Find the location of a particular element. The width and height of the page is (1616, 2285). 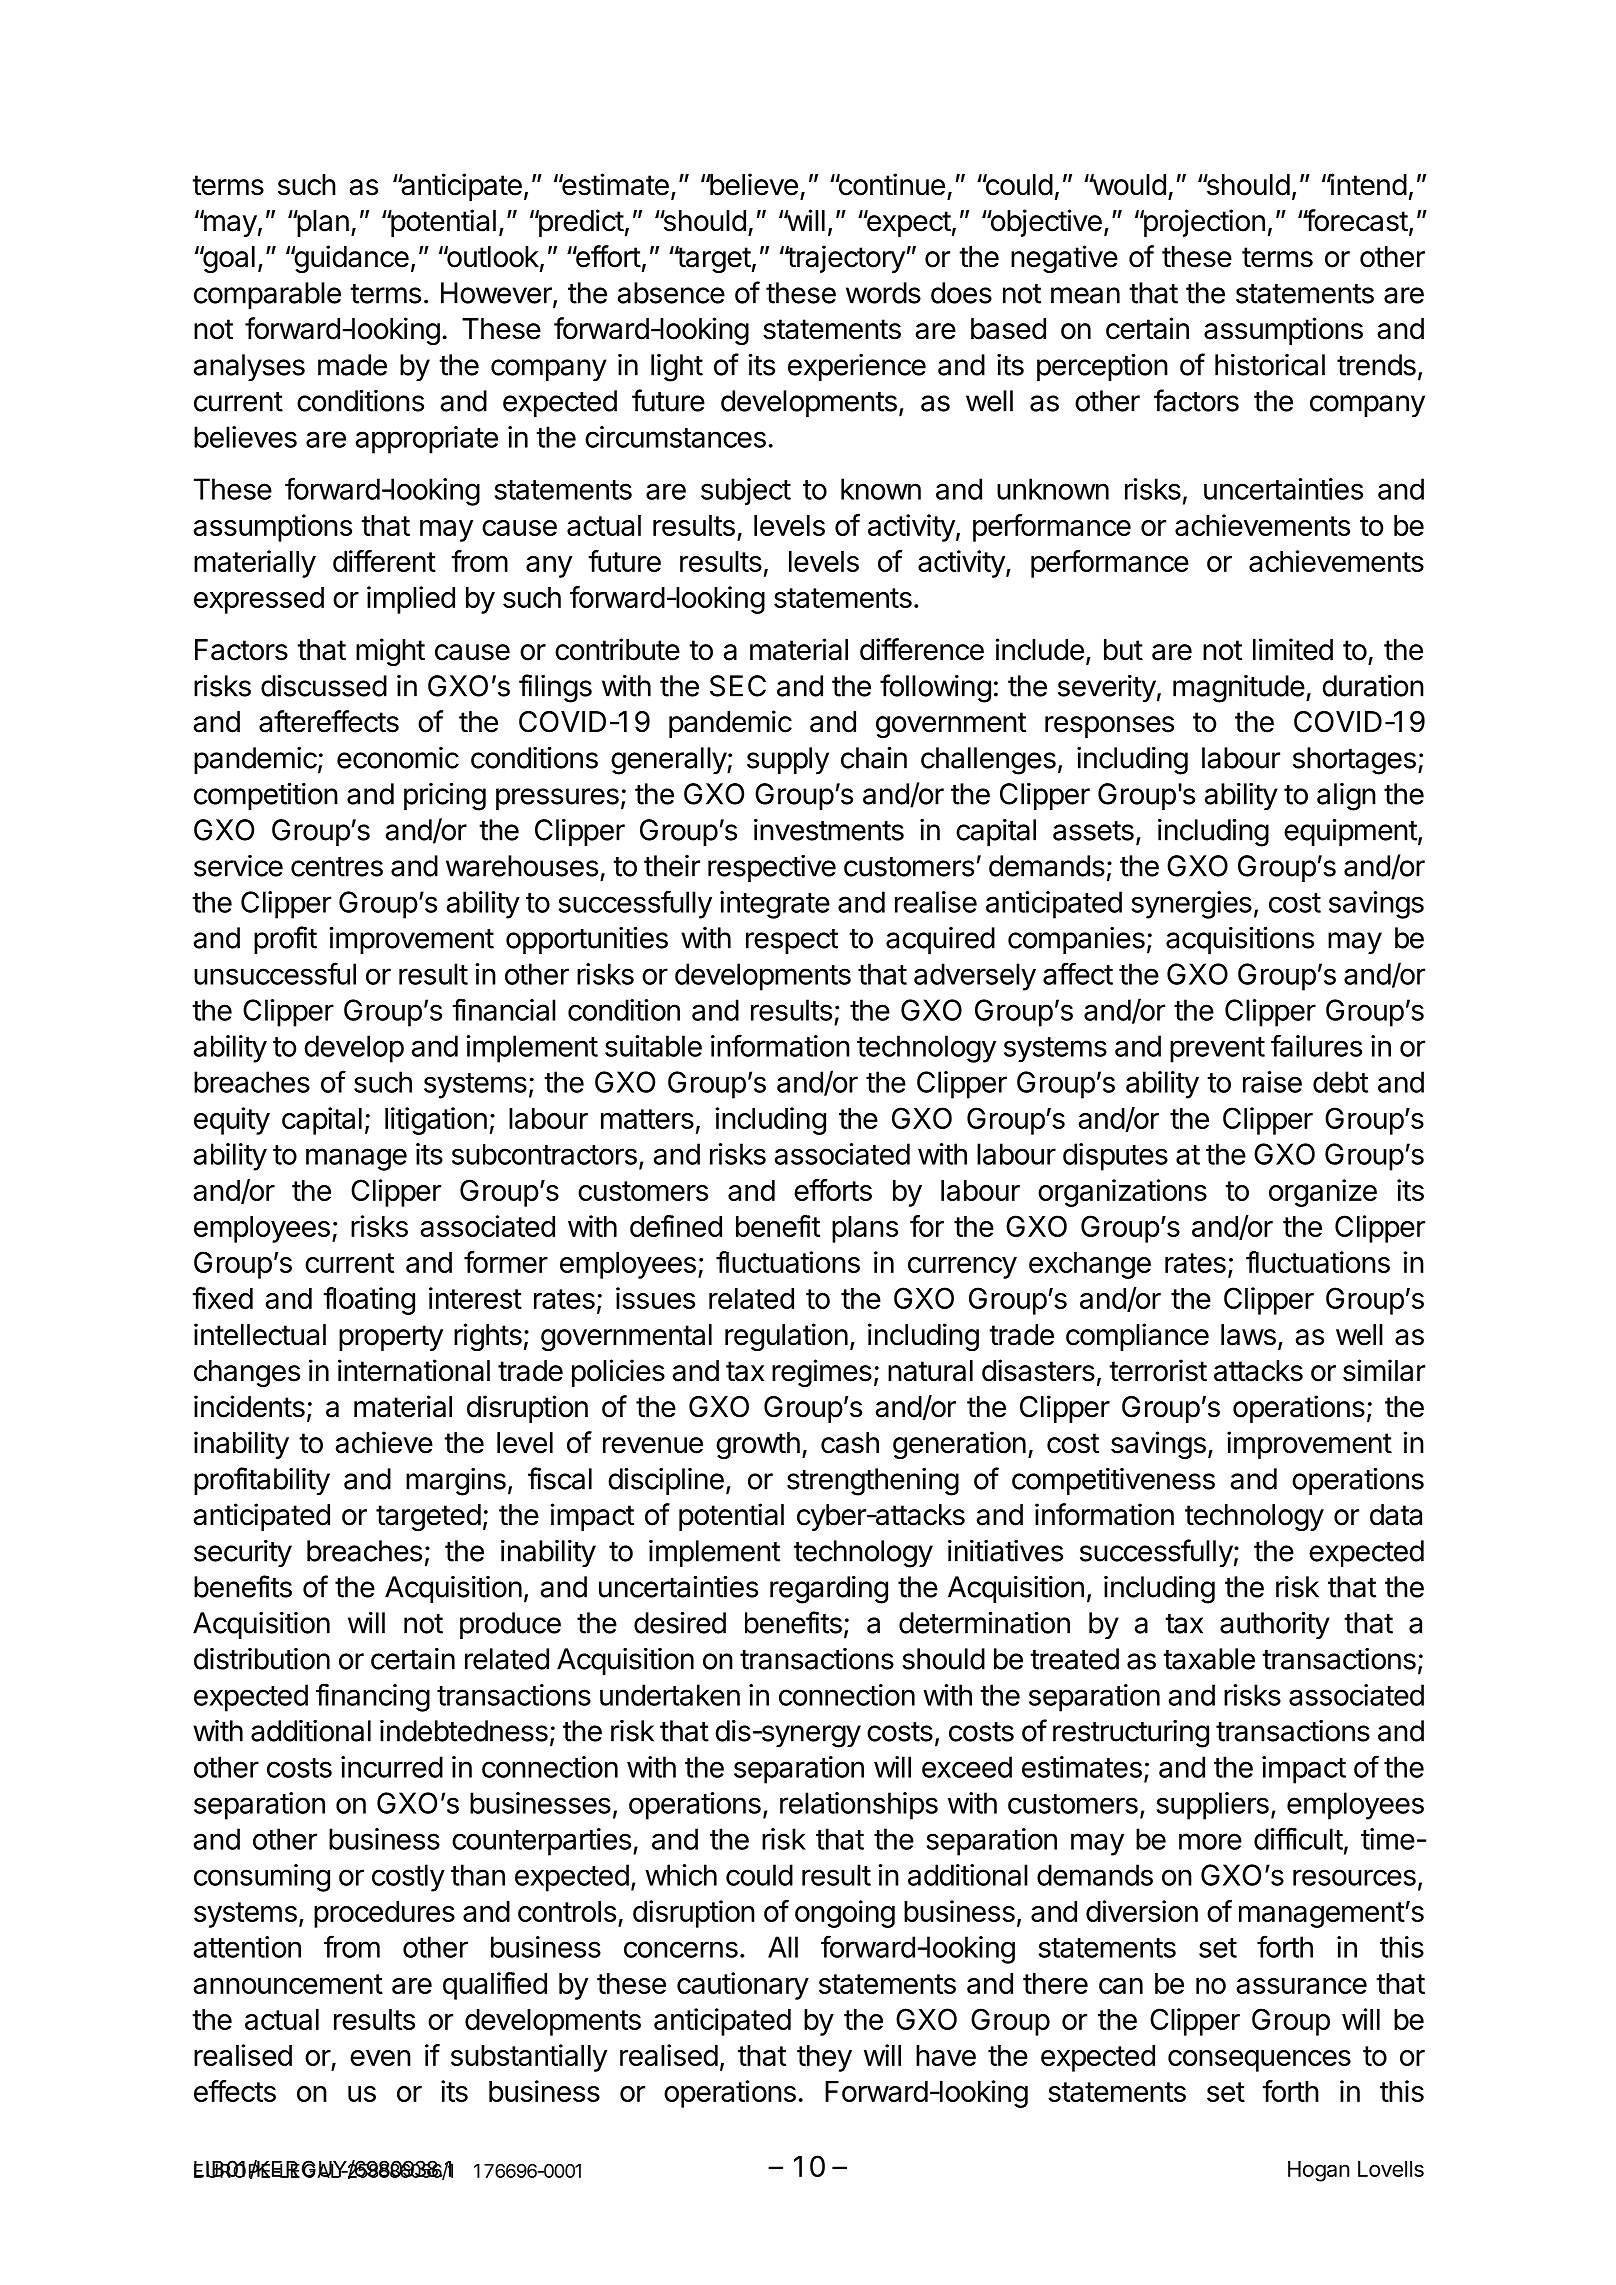

relationships is located at coordinates (859, 1806).
